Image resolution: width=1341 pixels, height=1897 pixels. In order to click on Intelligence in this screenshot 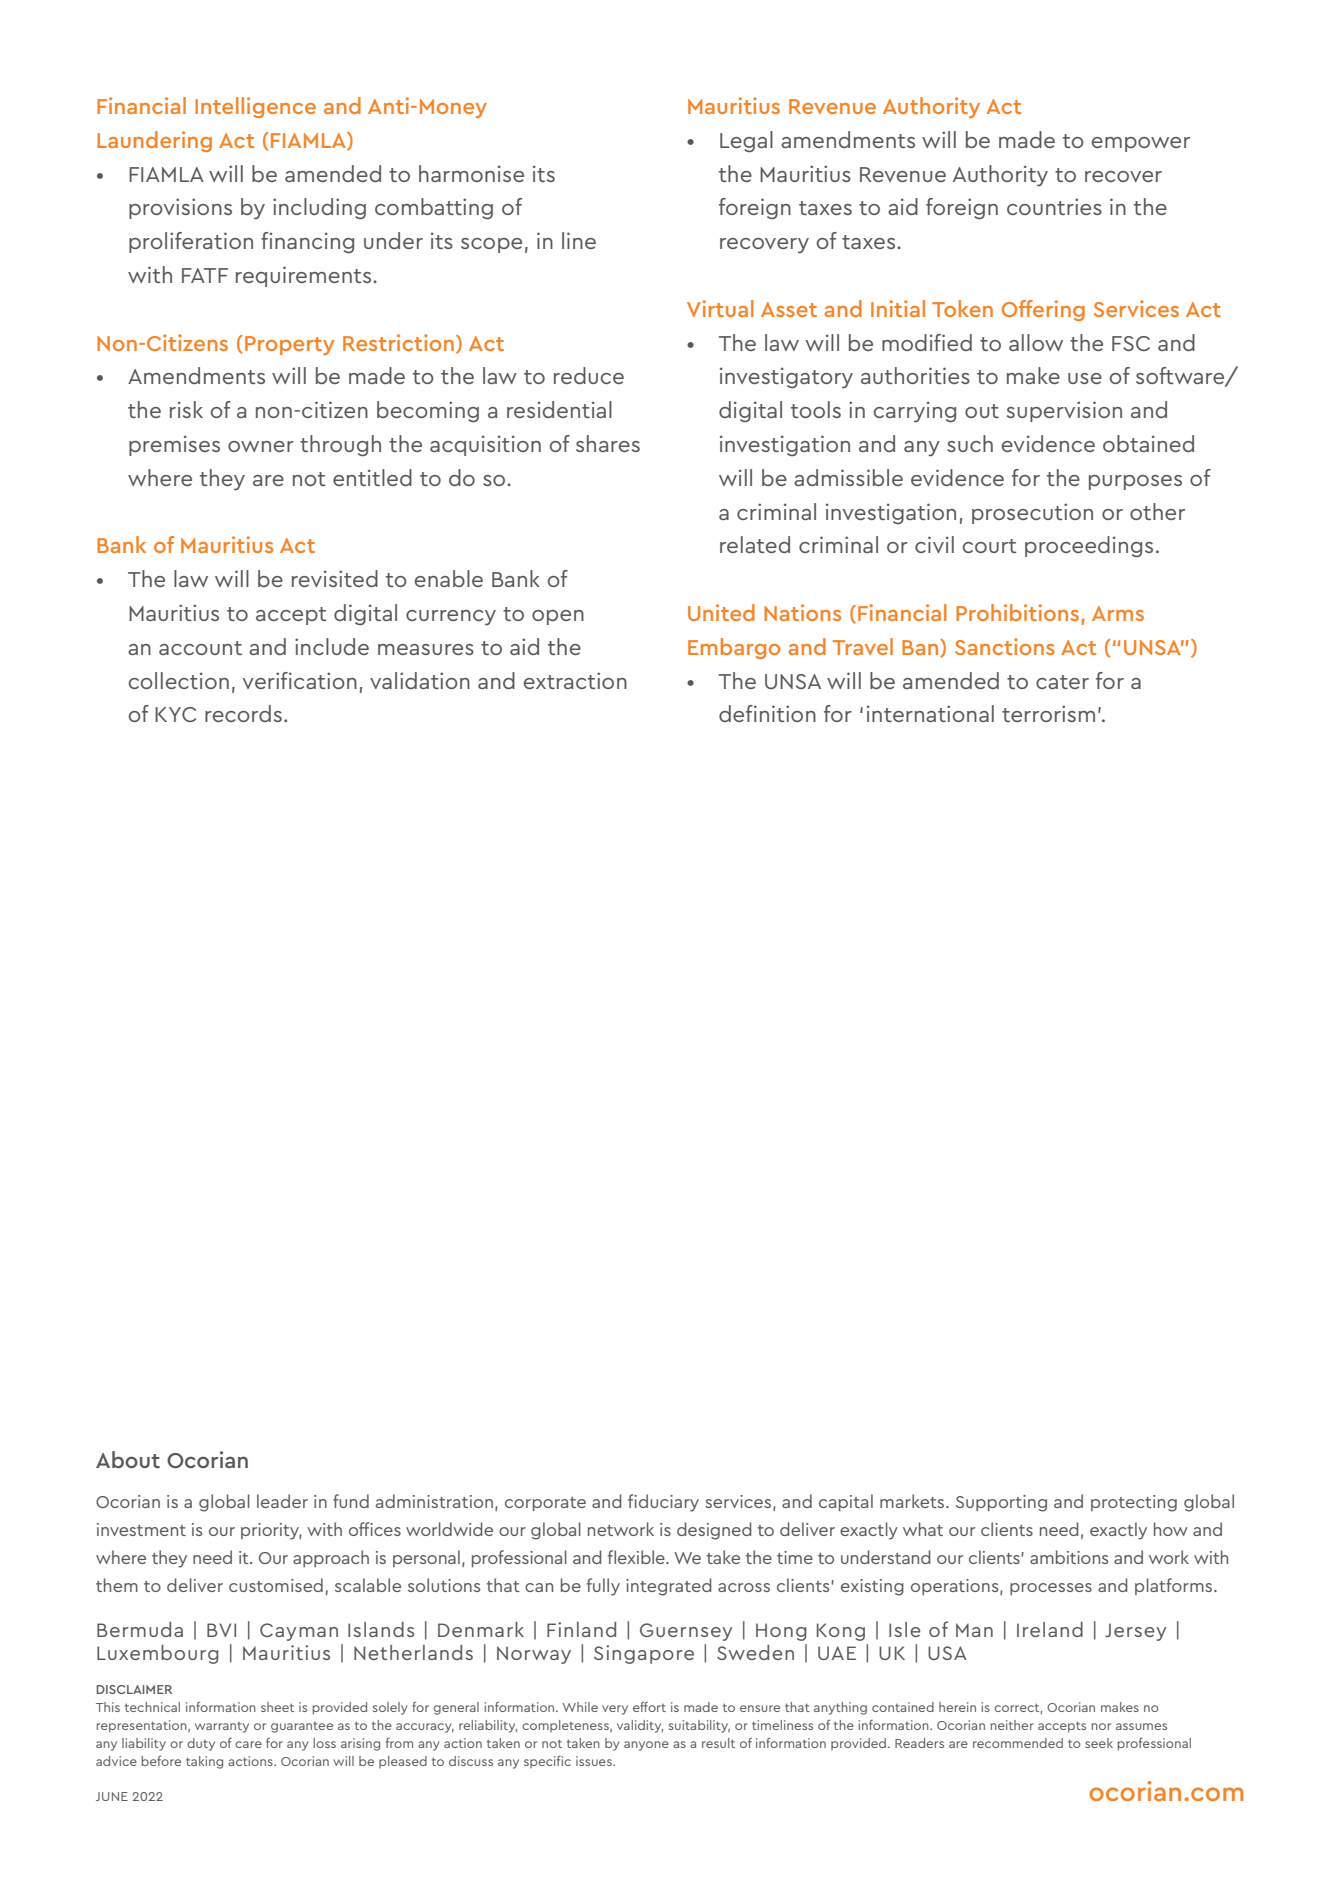, I will do `click(255, 107)`.
